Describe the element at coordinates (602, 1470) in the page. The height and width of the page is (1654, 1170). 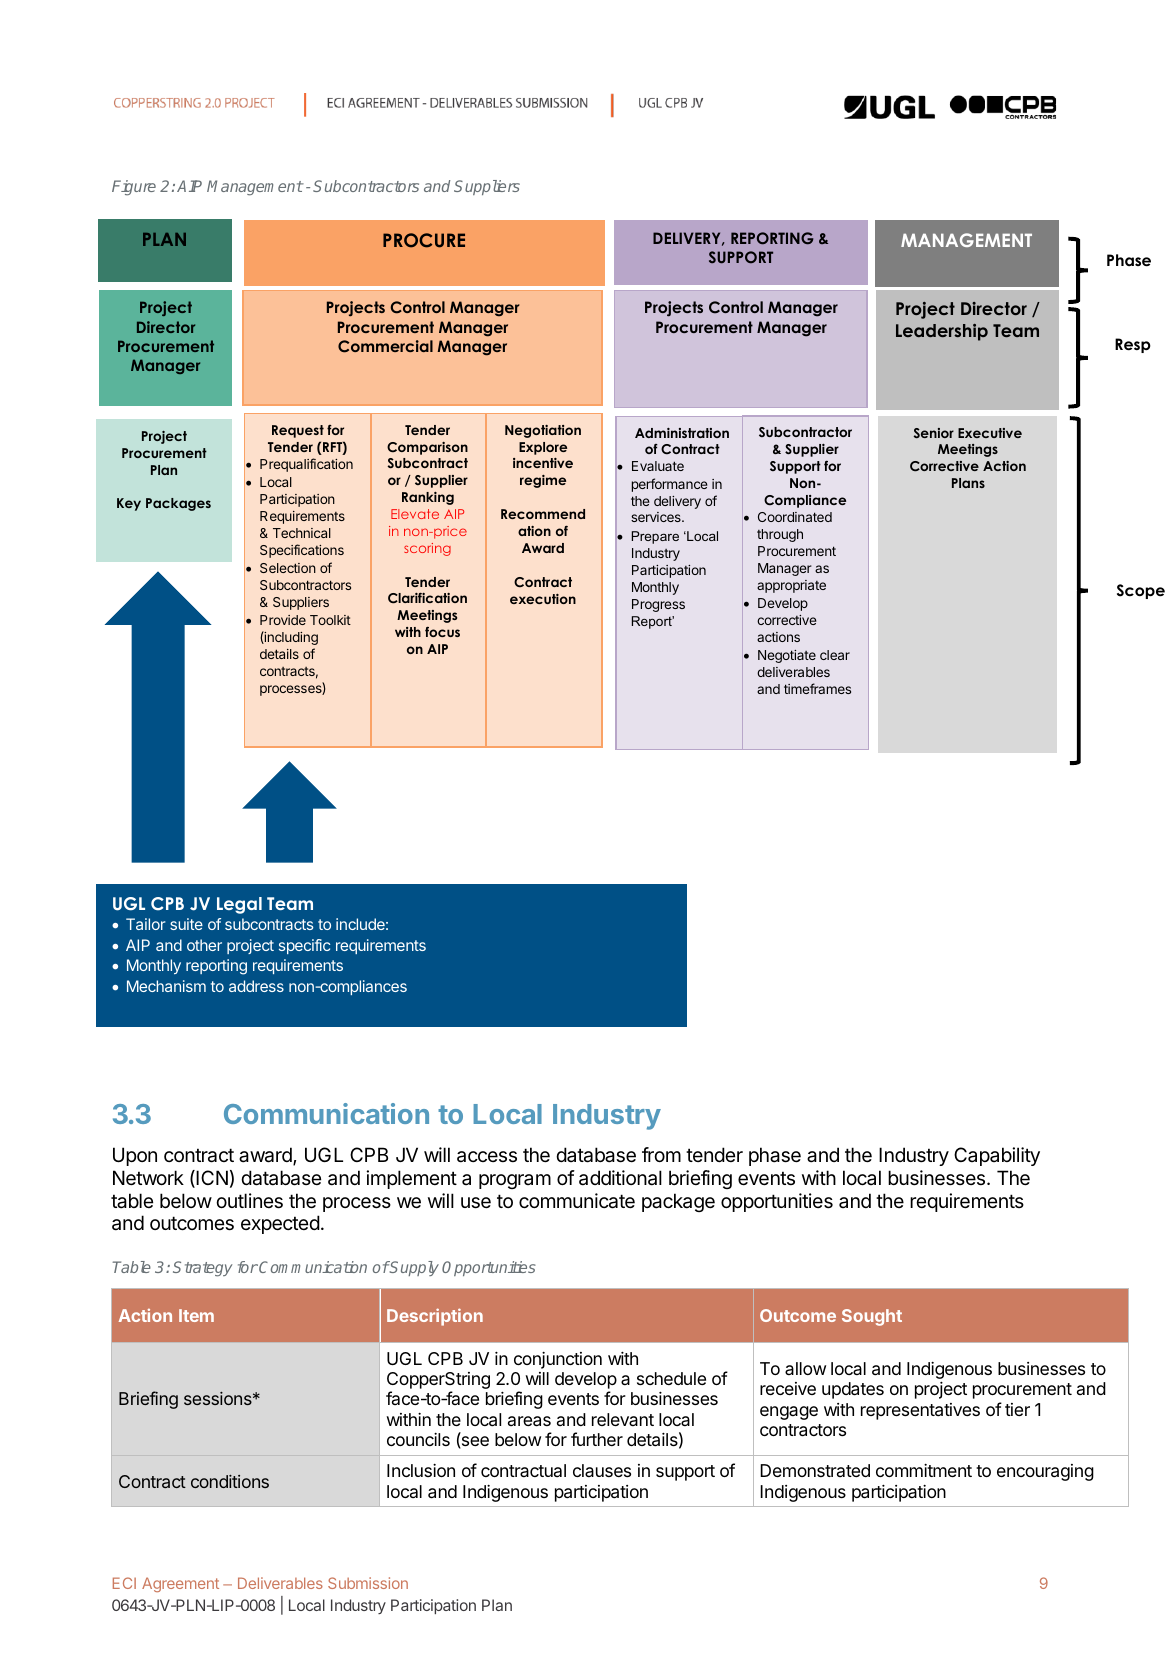
I see `clauses` at that location.
